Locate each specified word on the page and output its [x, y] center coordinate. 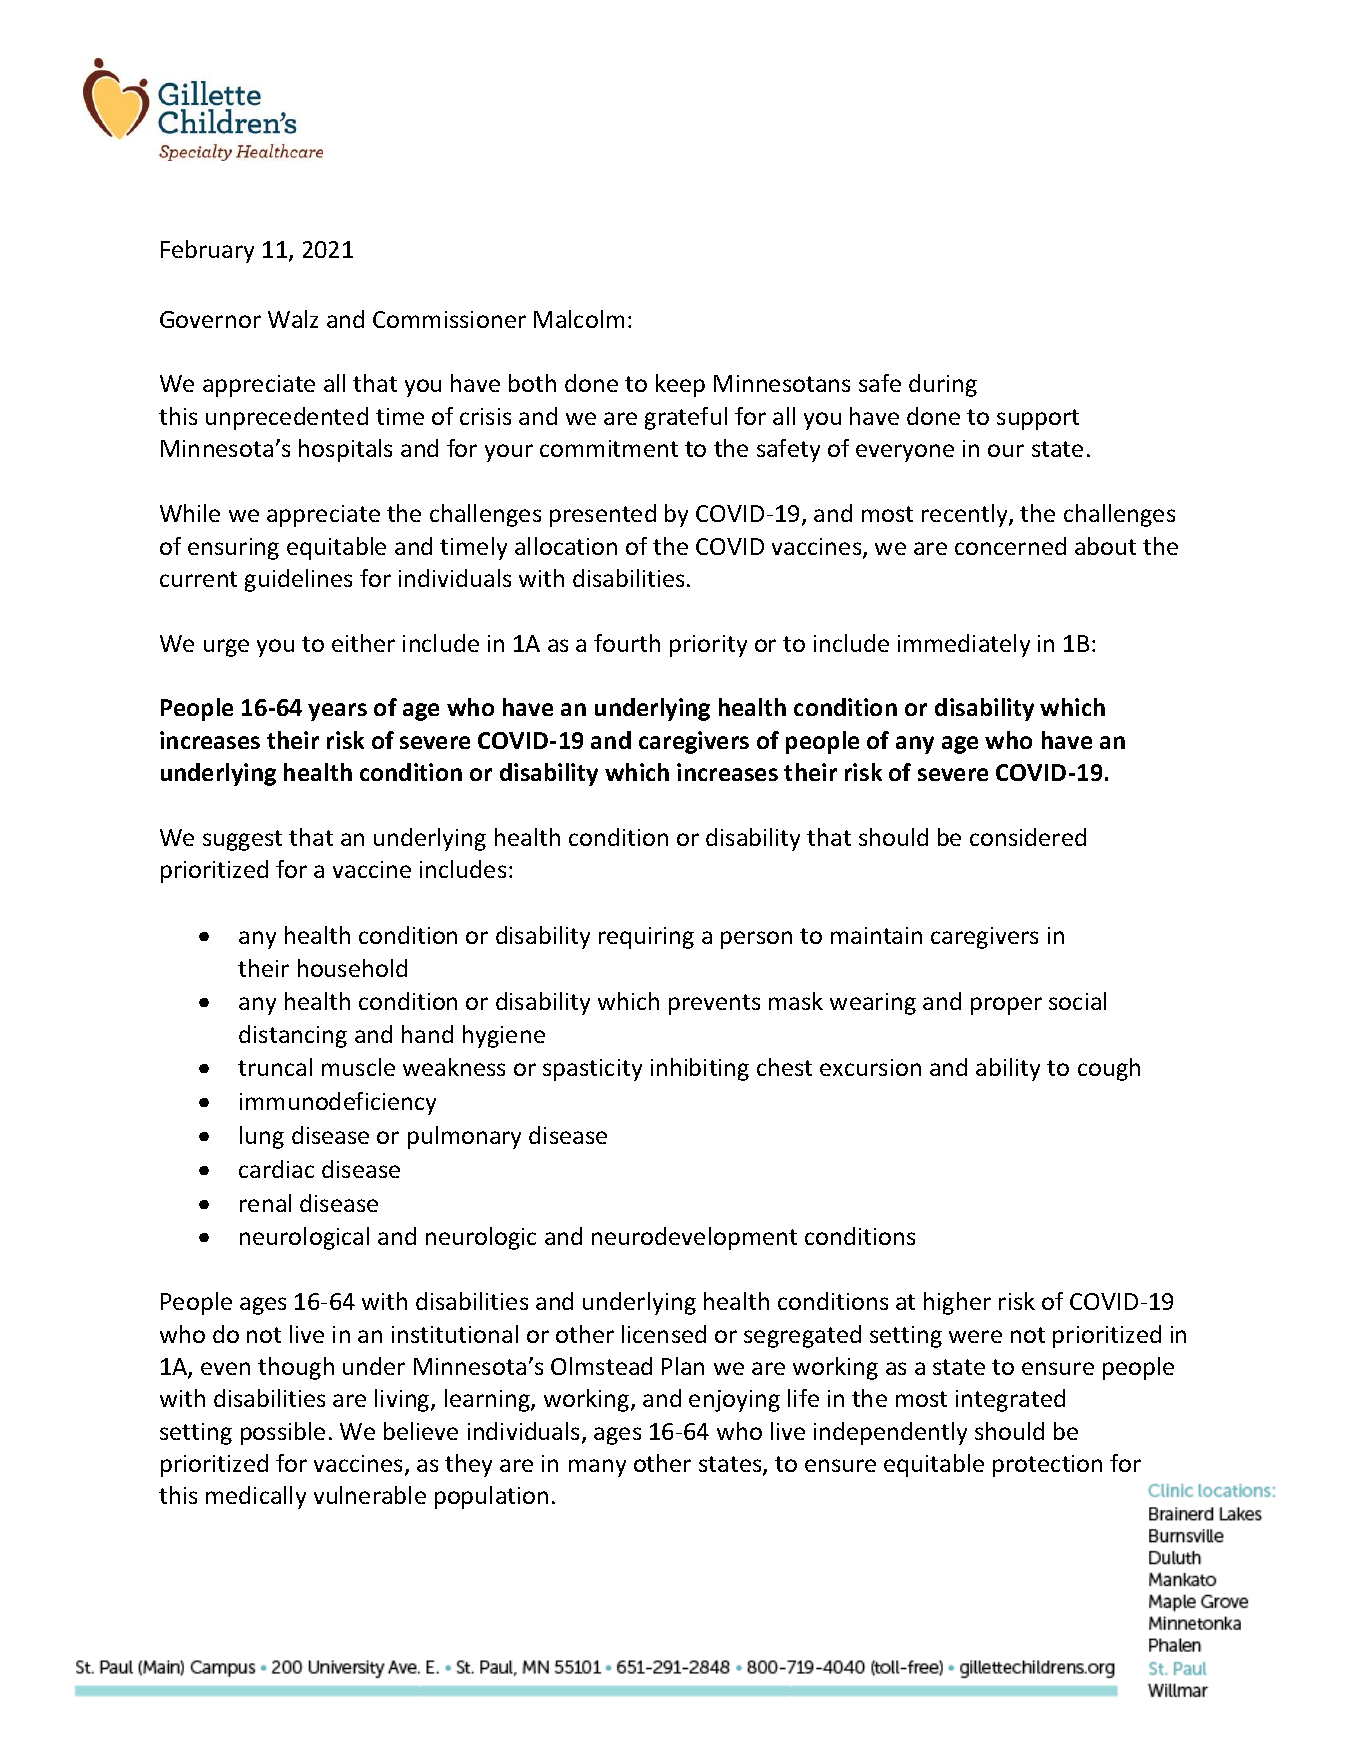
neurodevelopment [694, 1238]
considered [1028, 837]
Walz [293, 319]
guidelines [298, 580]
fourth [627, 643]
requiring [646, 938]
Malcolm [579, 319]
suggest [242, 840]
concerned [1010, 546]
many [597, 1468]
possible [283, 1433]
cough [1109, 1069]
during [943, 385]
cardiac [276, 1169]
